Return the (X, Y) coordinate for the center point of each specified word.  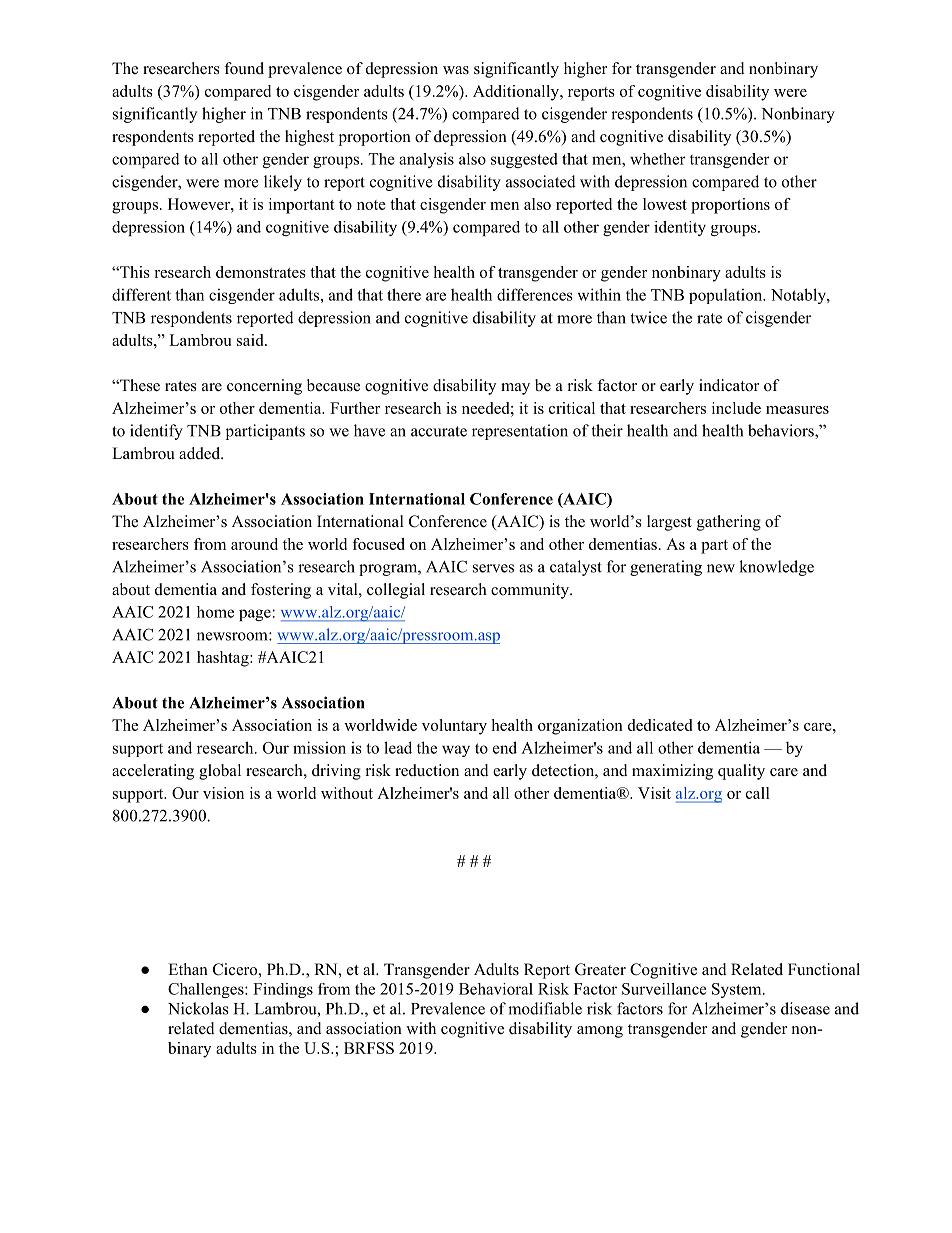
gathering (729, 523)
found (244, 68)
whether (658, 159)
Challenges (207, 990)
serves (493, 568)
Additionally (517, 93)
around (254, 544)
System (738, 990)
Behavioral (496, 989)
